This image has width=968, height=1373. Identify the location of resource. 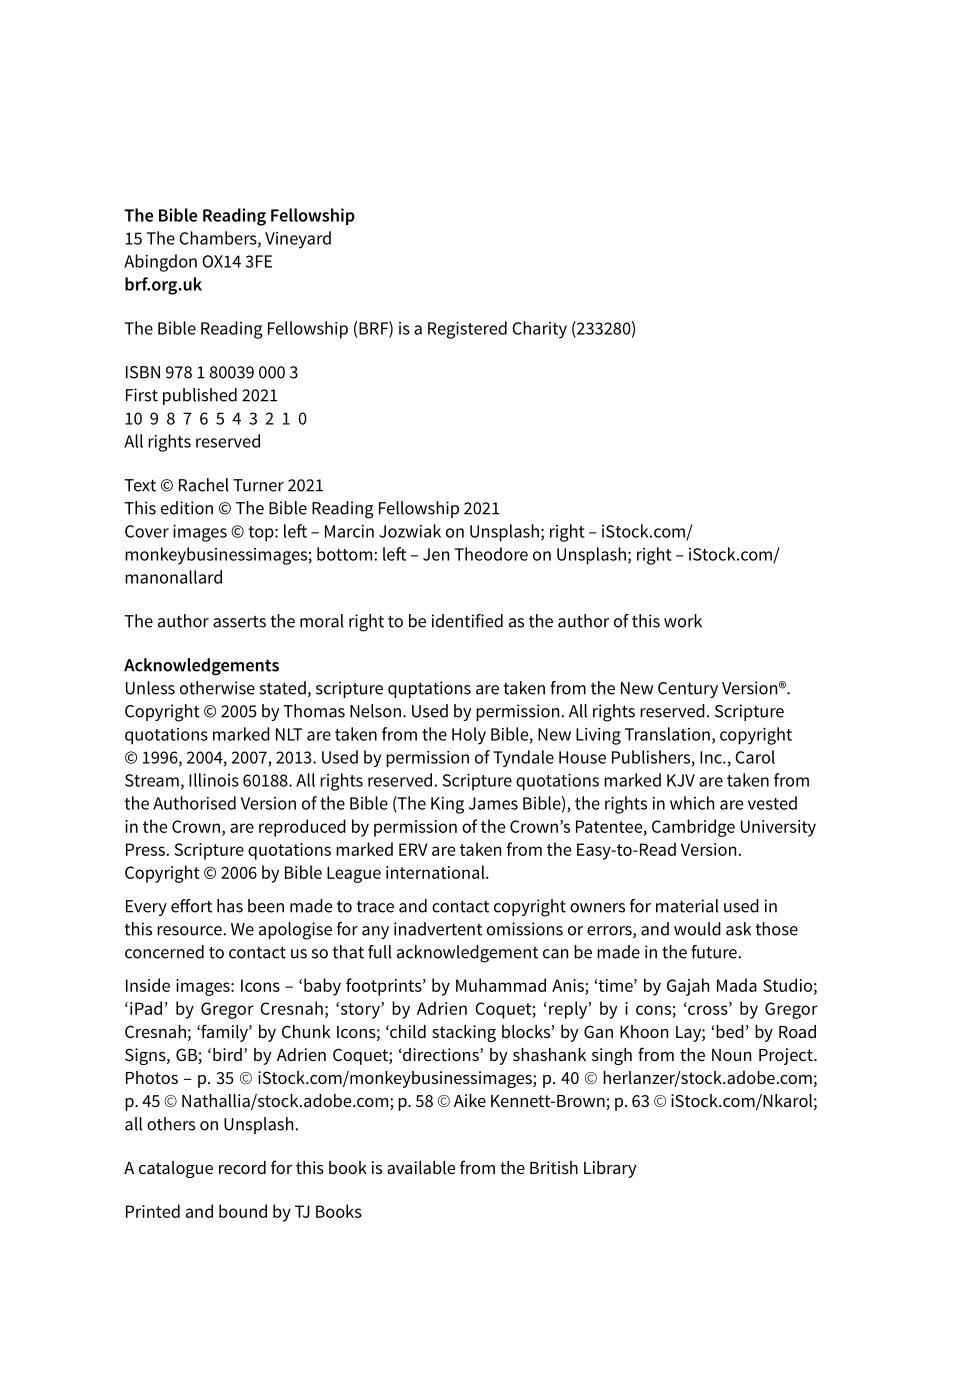
(189, 931).
